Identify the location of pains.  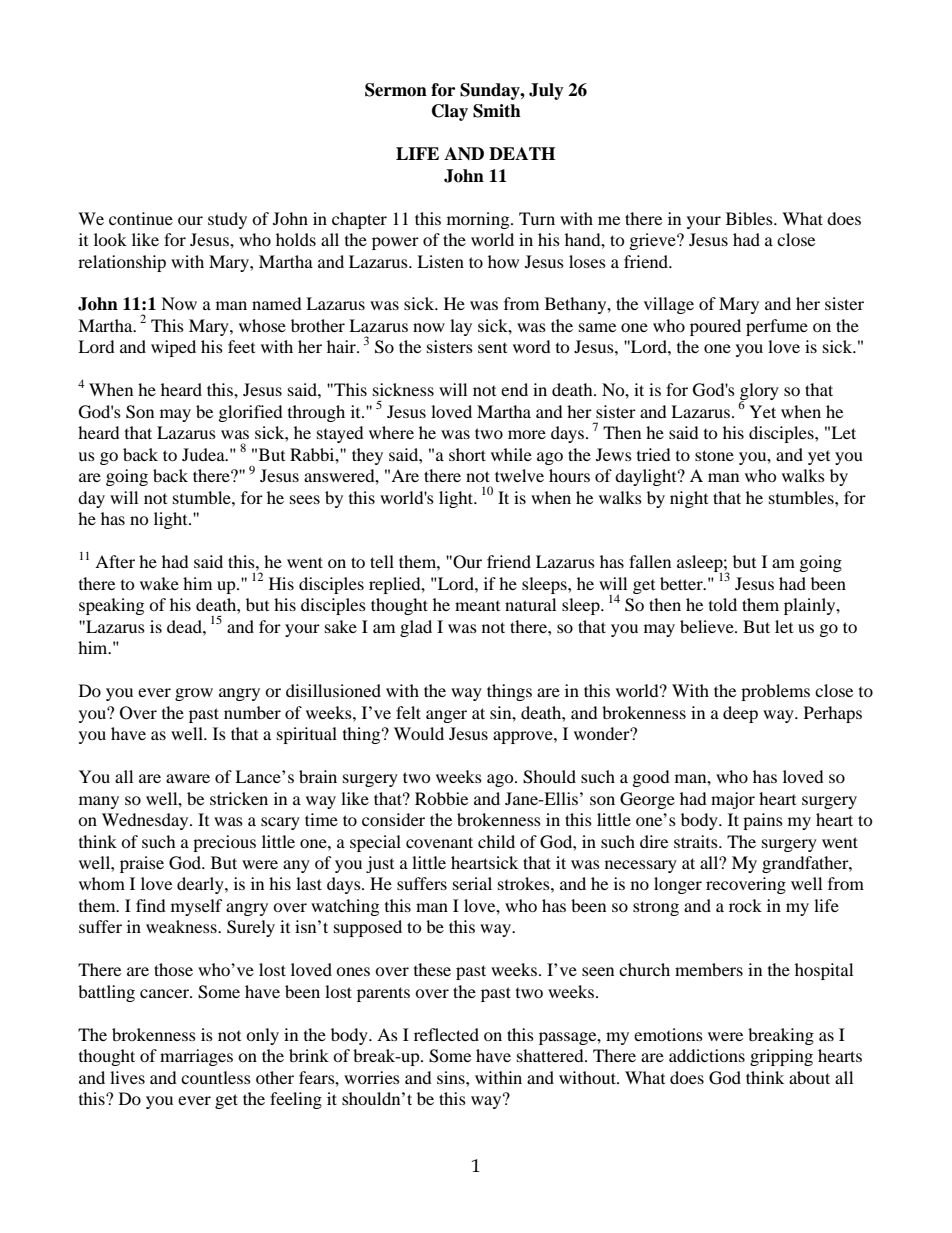
(763, 821).
